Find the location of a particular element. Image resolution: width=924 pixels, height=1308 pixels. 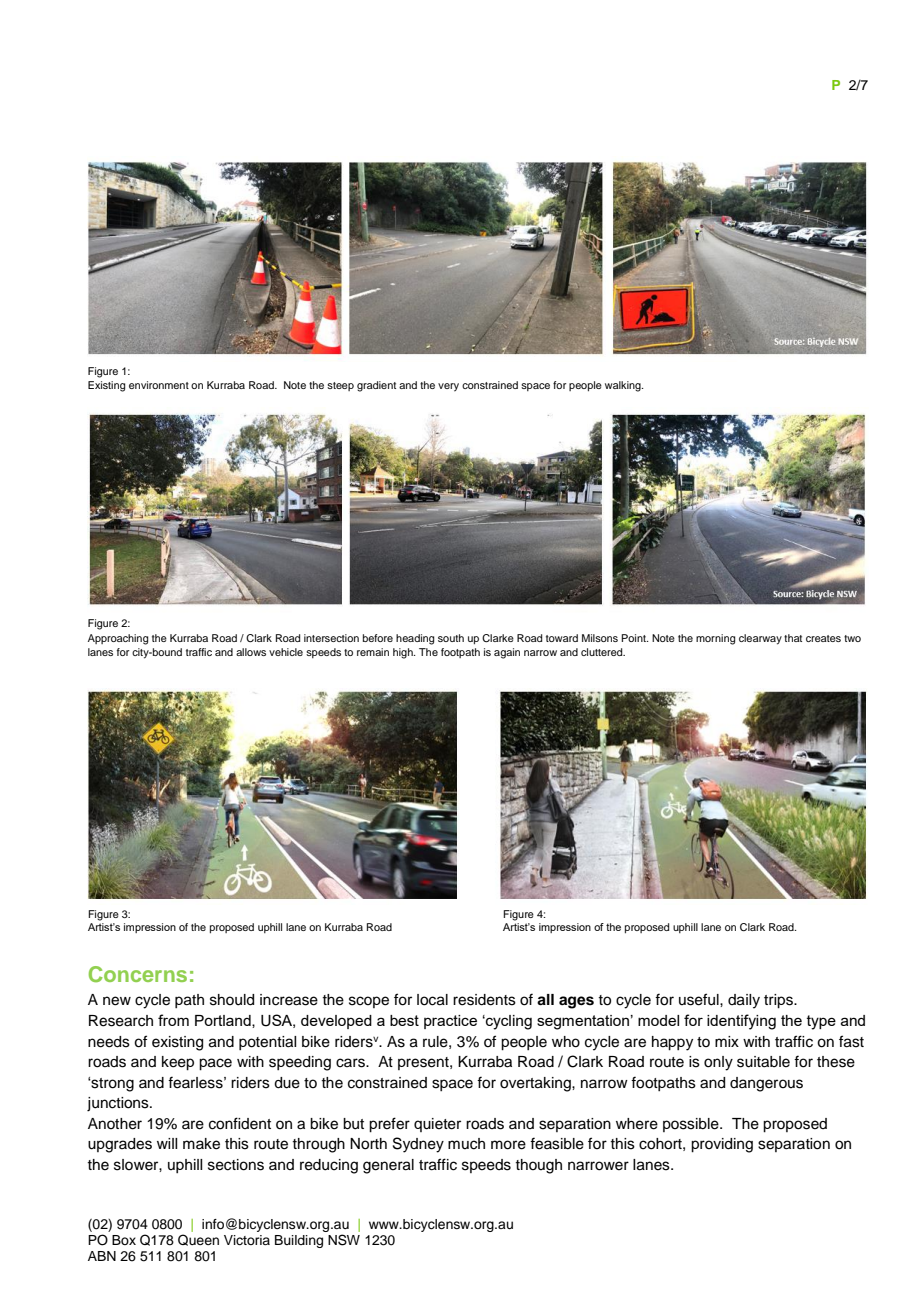

Queen is located at coordinates (198, 1240).
